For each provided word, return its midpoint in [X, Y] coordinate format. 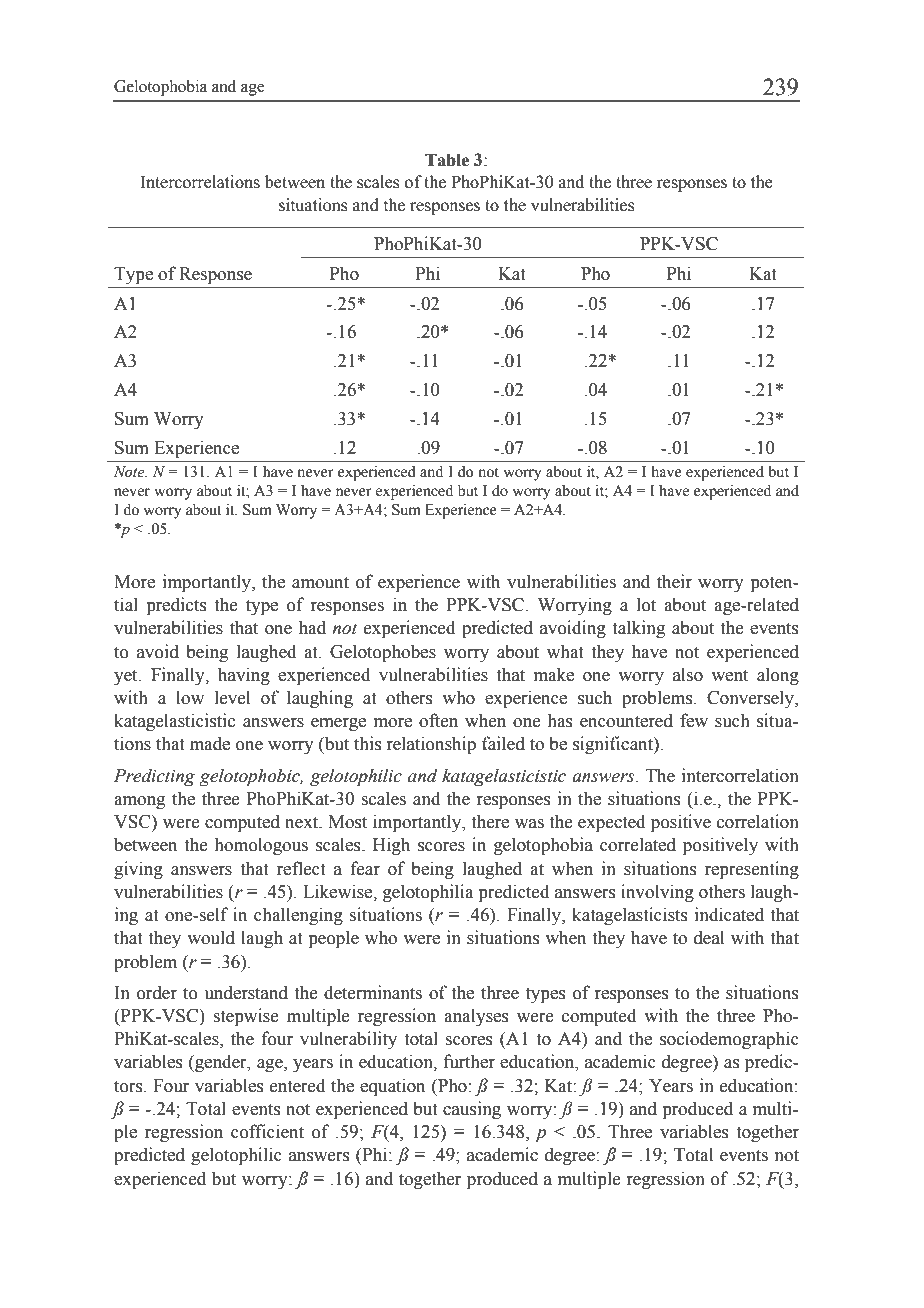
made [210, 743]
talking [638, 629]
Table [447, 160]
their [674, 581]
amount [320, 582]
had [312, 627]
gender [221, 1063]
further [469, 1061]
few [694, 720]
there [490, 821]
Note [130, 472]
